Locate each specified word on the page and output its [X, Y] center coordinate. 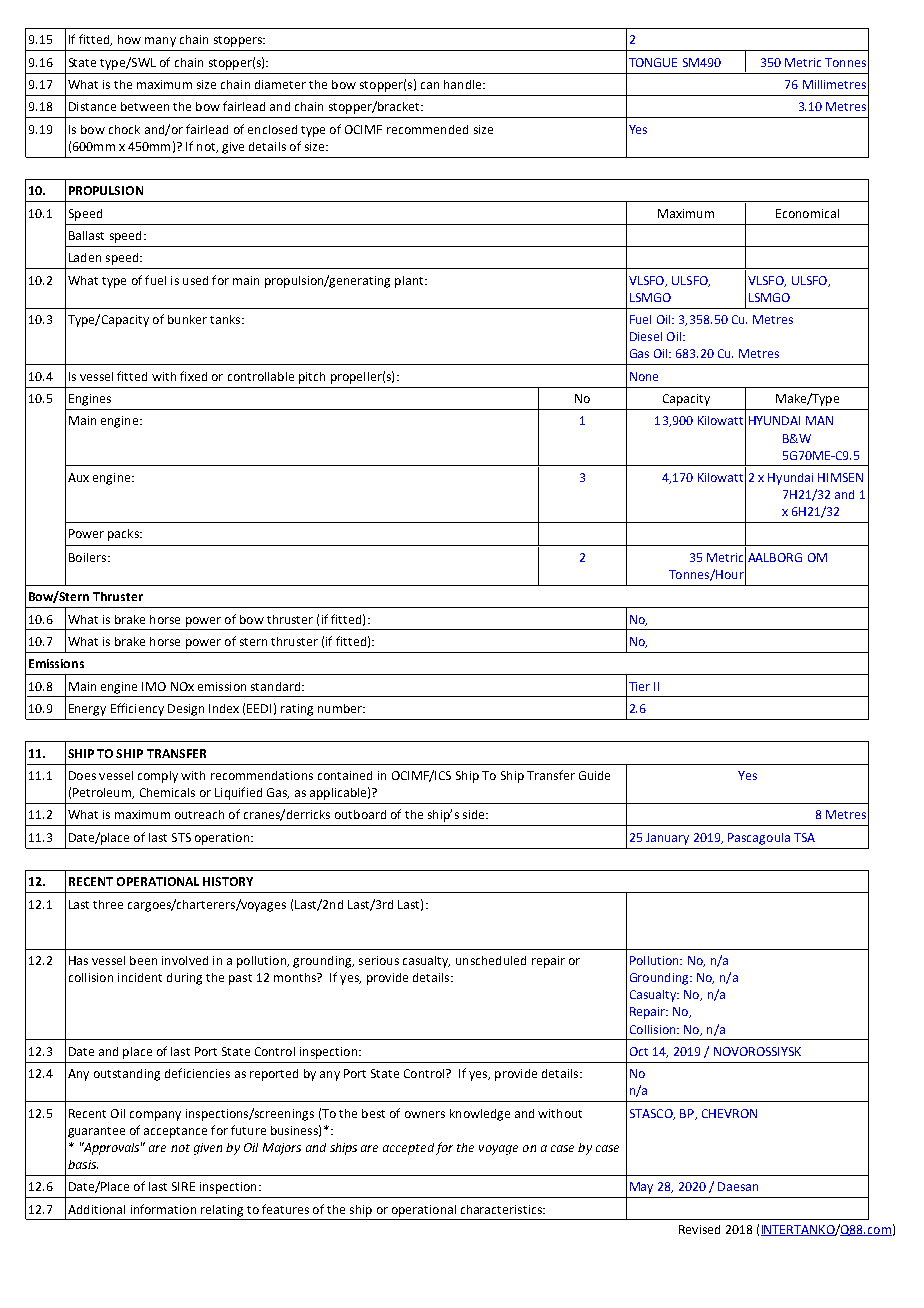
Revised [699, 1229]
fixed [193, 376]
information [163, 1209]
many [160, 42]
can [430, 85]
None [644, 376]
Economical [807, 213]
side [475, 814]
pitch [312, 378]
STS [181, 837]
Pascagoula [759, 839]
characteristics [502, 1209]
